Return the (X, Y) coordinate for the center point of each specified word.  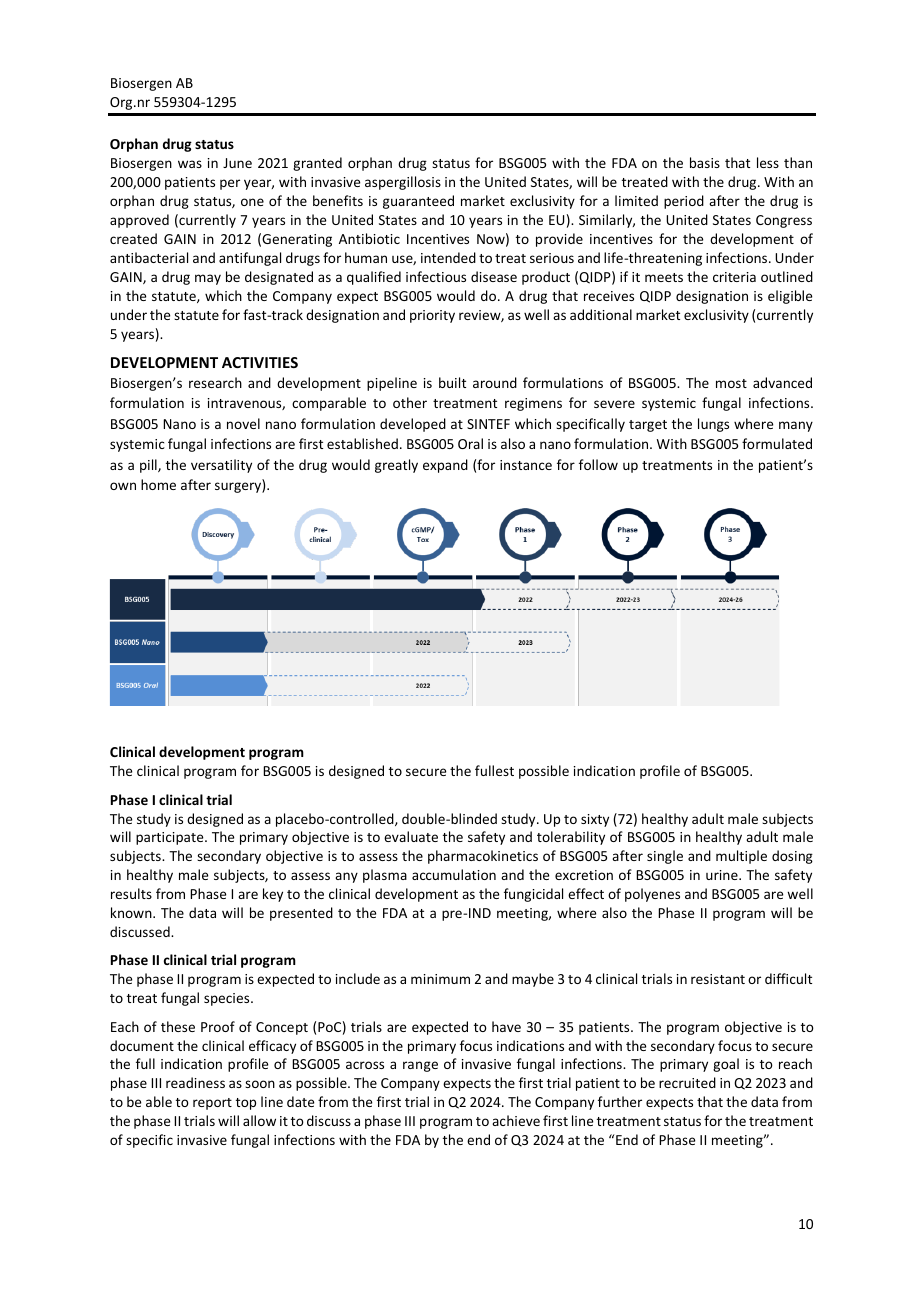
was (190, 164)
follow (598, 464)
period (684, 202)
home (158, 484)
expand (445, 466)
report (212, 1104)
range (420, 1066)
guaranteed (418, 202)
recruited (687, 1082)
